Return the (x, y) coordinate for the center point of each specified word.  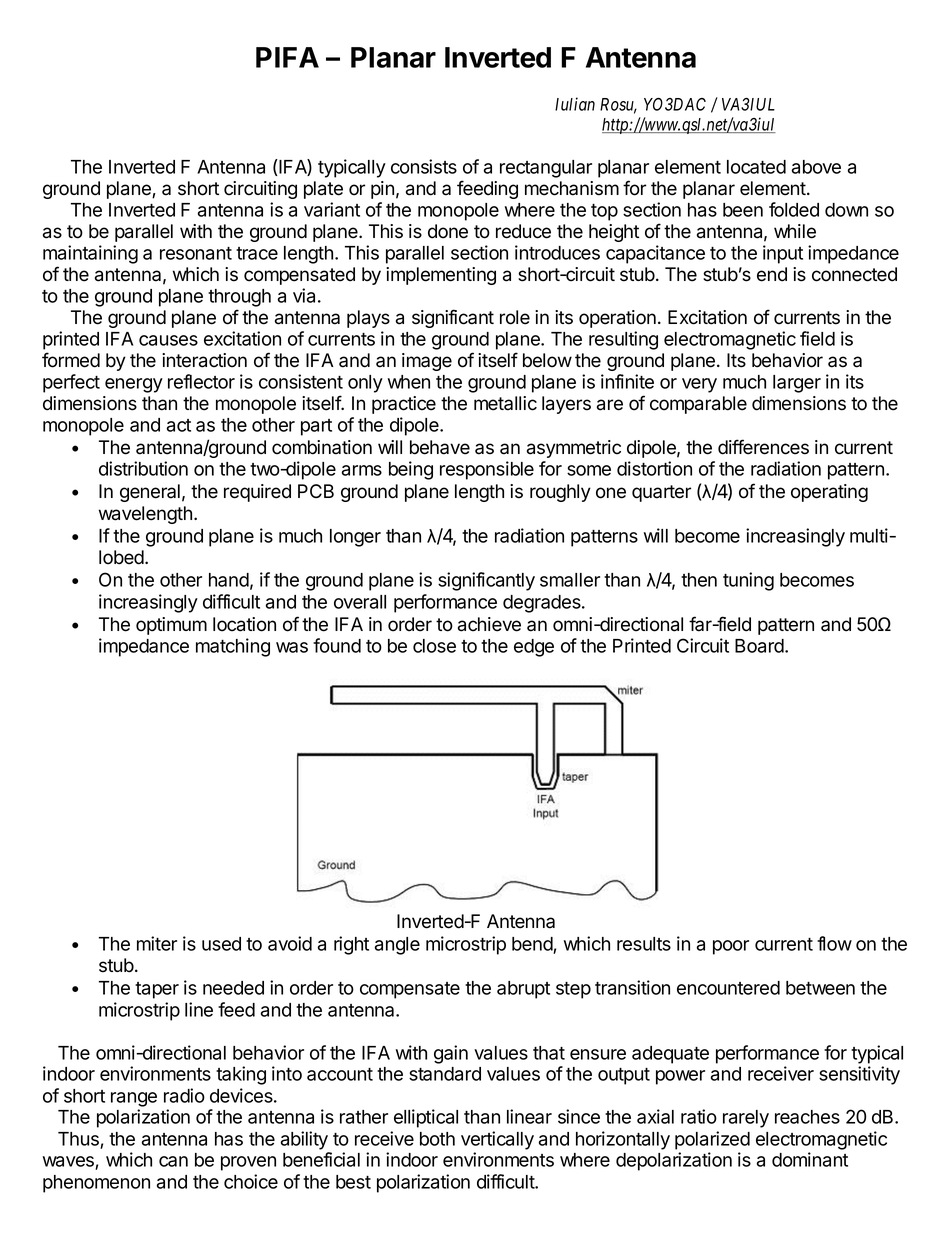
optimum (171, 626)
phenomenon (96, 1184)
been (743, 210)
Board (760, 646)
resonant (196, 253)
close (434, 646)
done (448, 231)
